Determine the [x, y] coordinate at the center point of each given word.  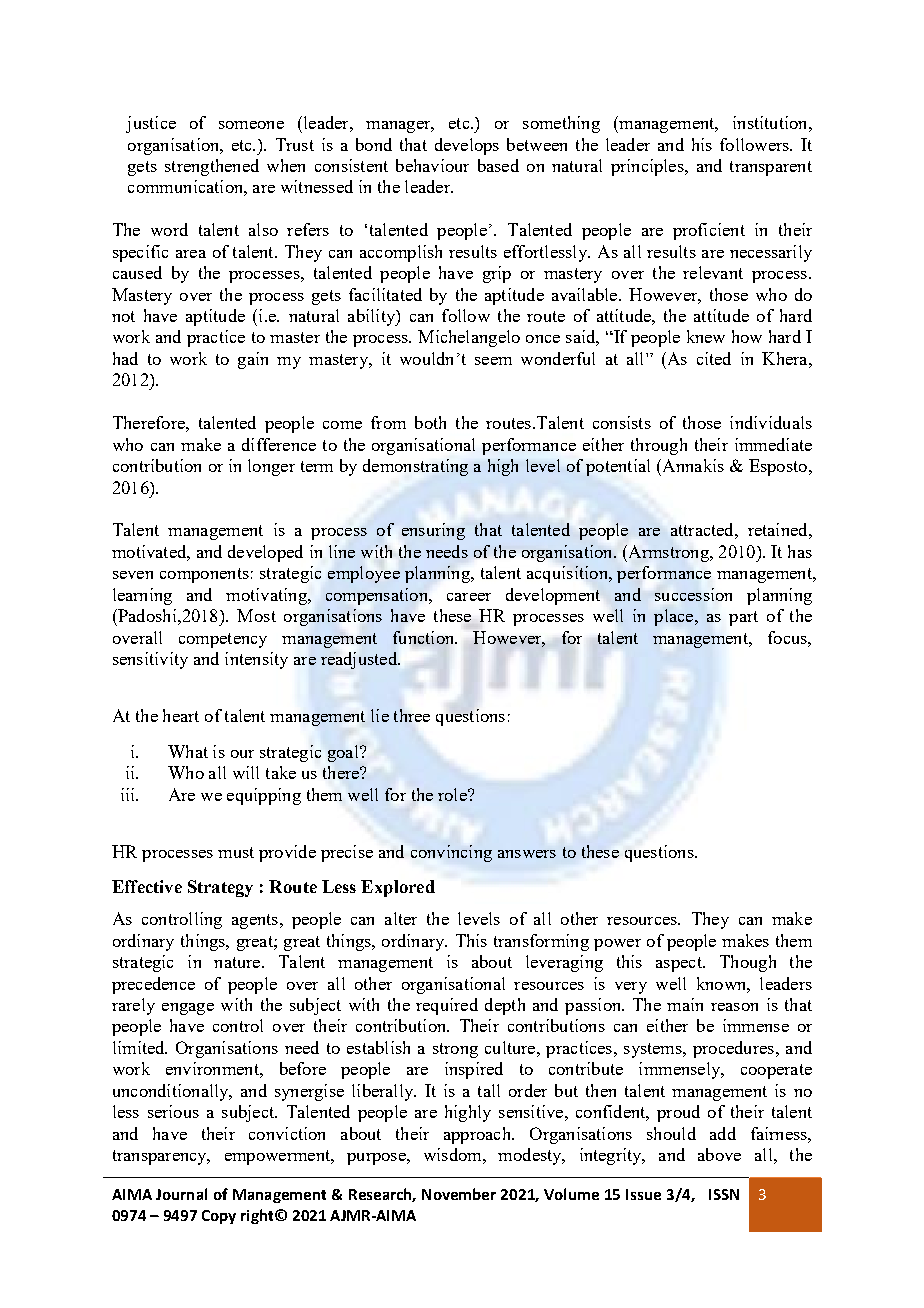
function [425, 637]
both [430, 422]
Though [748, 963]
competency [223, 640]
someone [251, 125]
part [743, 618]
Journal [181, 1194]
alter [401, 918]
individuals [771, 422]
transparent [771, 168]
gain [253, 360]
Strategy [220, 888]
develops [467, 146]
